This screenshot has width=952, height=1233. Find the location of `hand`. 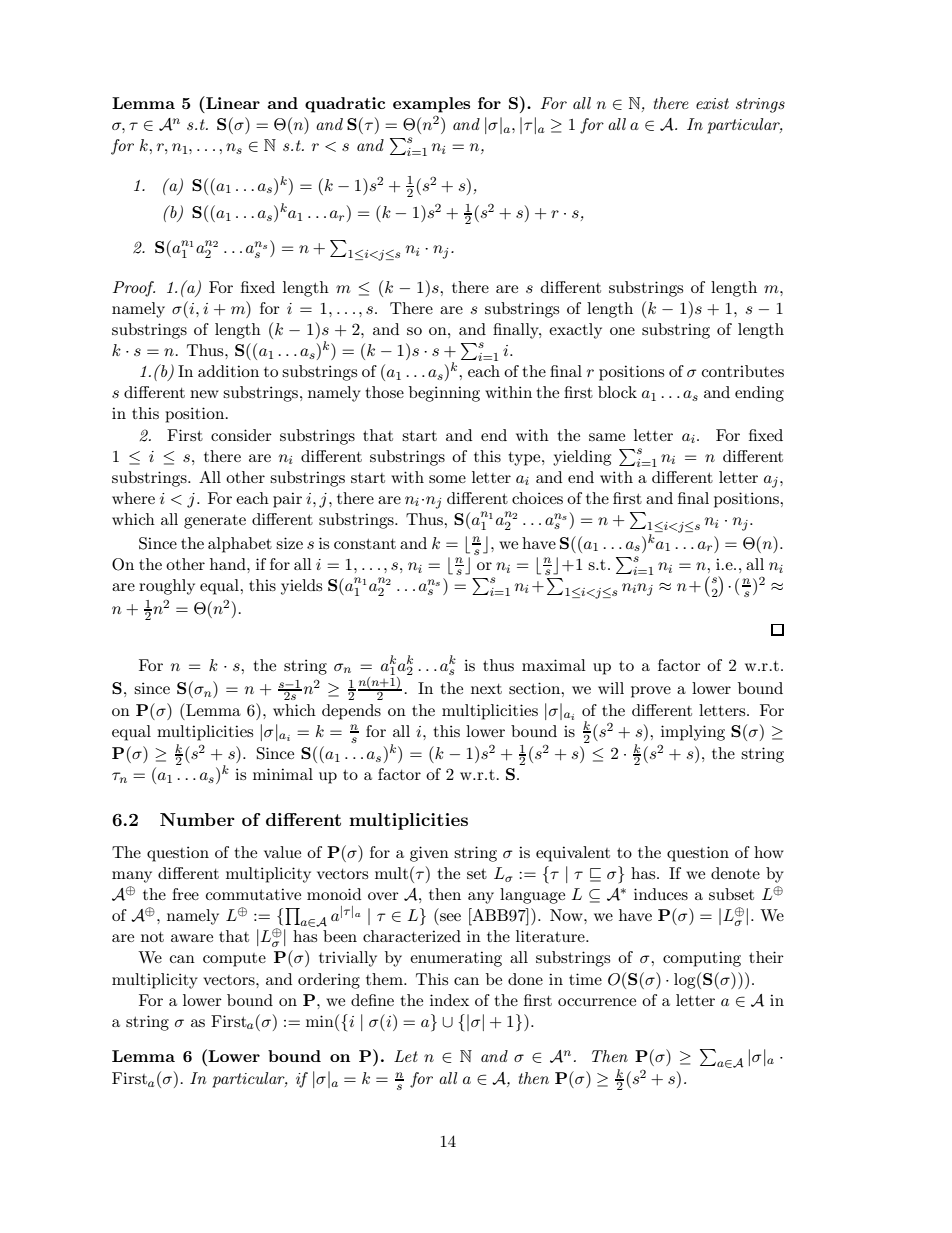

hand is located at coordinates (229, 564).
